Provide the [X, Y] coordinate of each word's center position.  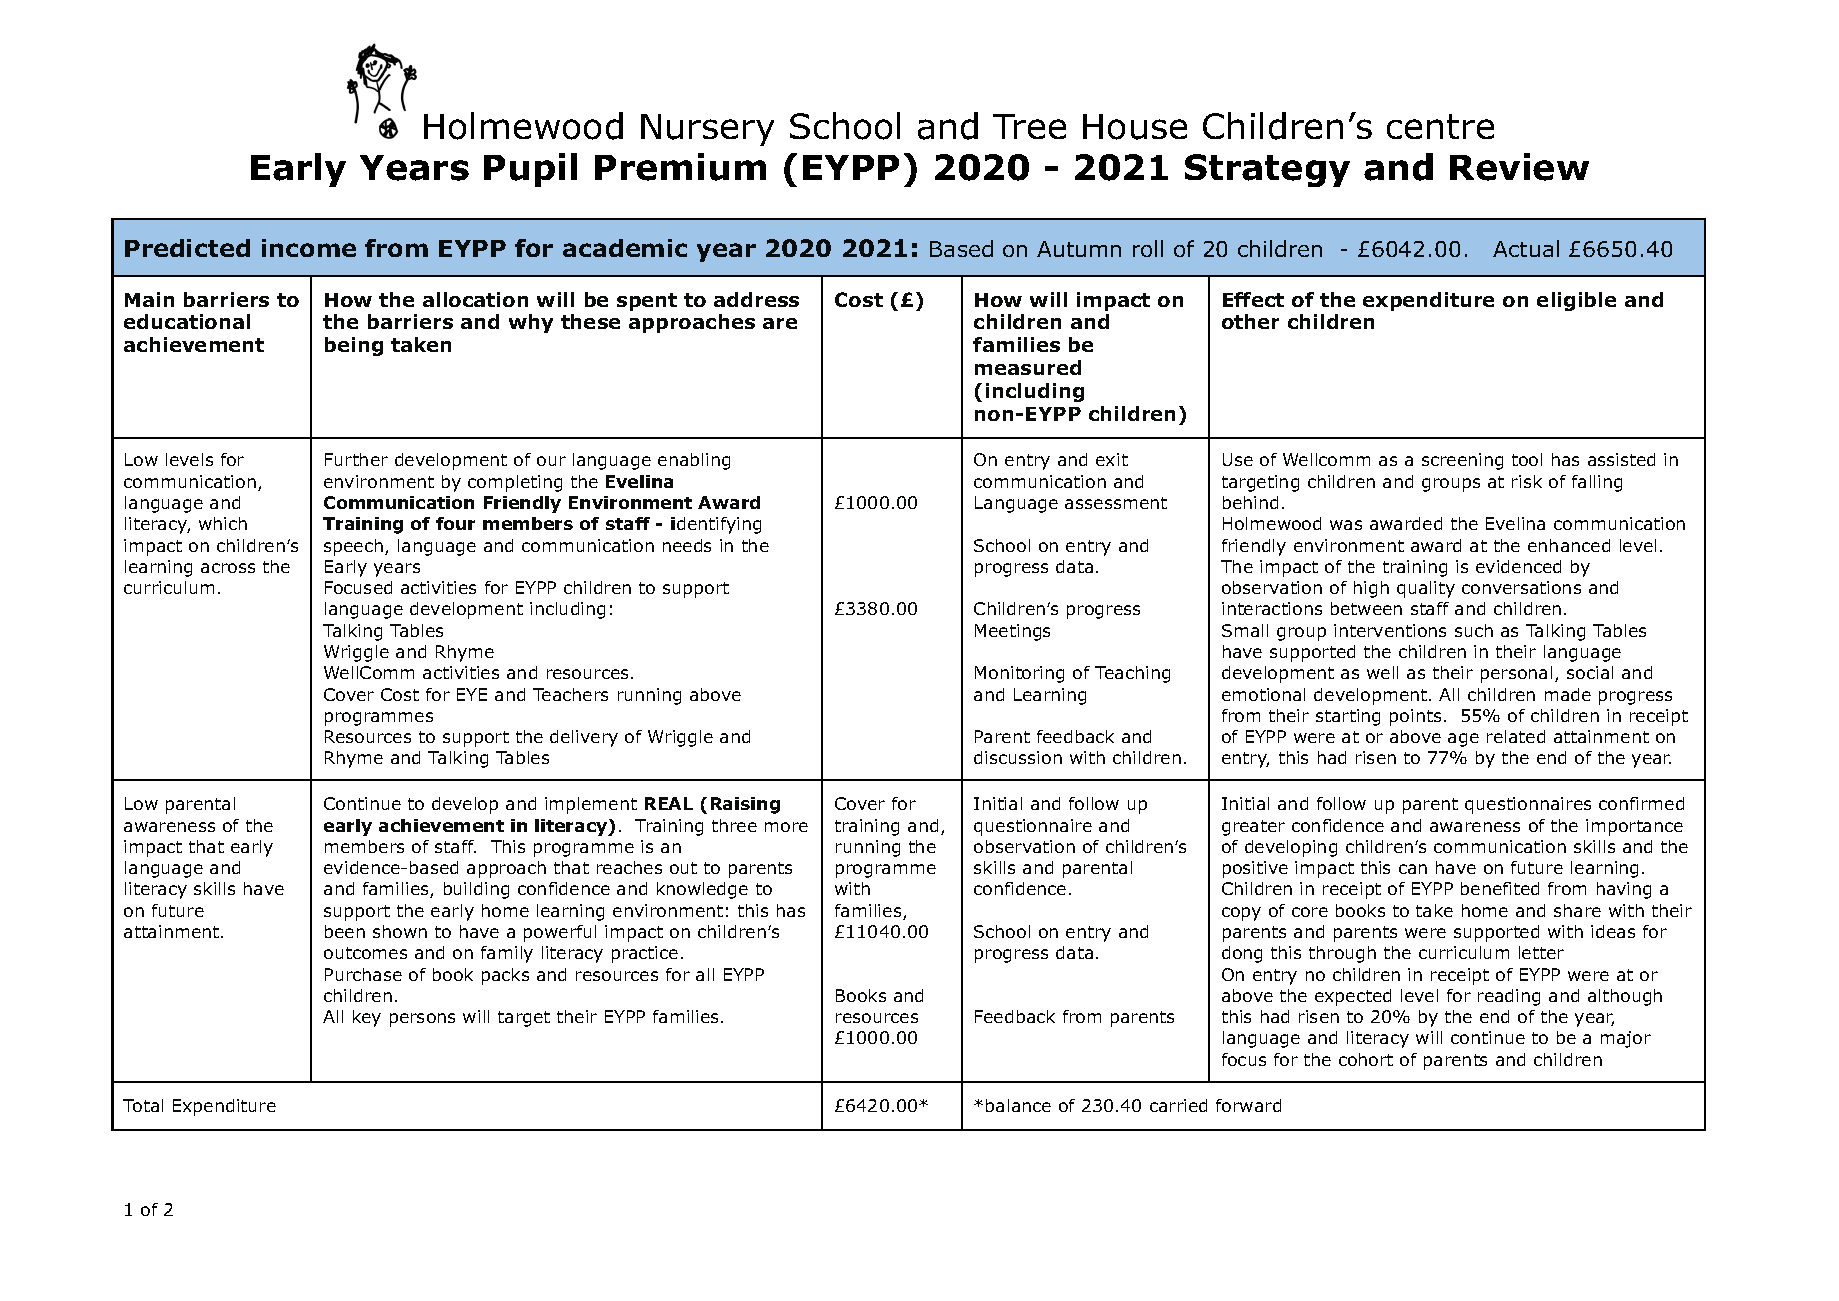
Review [1519, 167]
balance [1018, 1105]
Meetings [1012, 632]
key [367, 1018]
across [228, 568]
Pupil [530, 170]
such [1474, 630]
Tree [1029, 126]
